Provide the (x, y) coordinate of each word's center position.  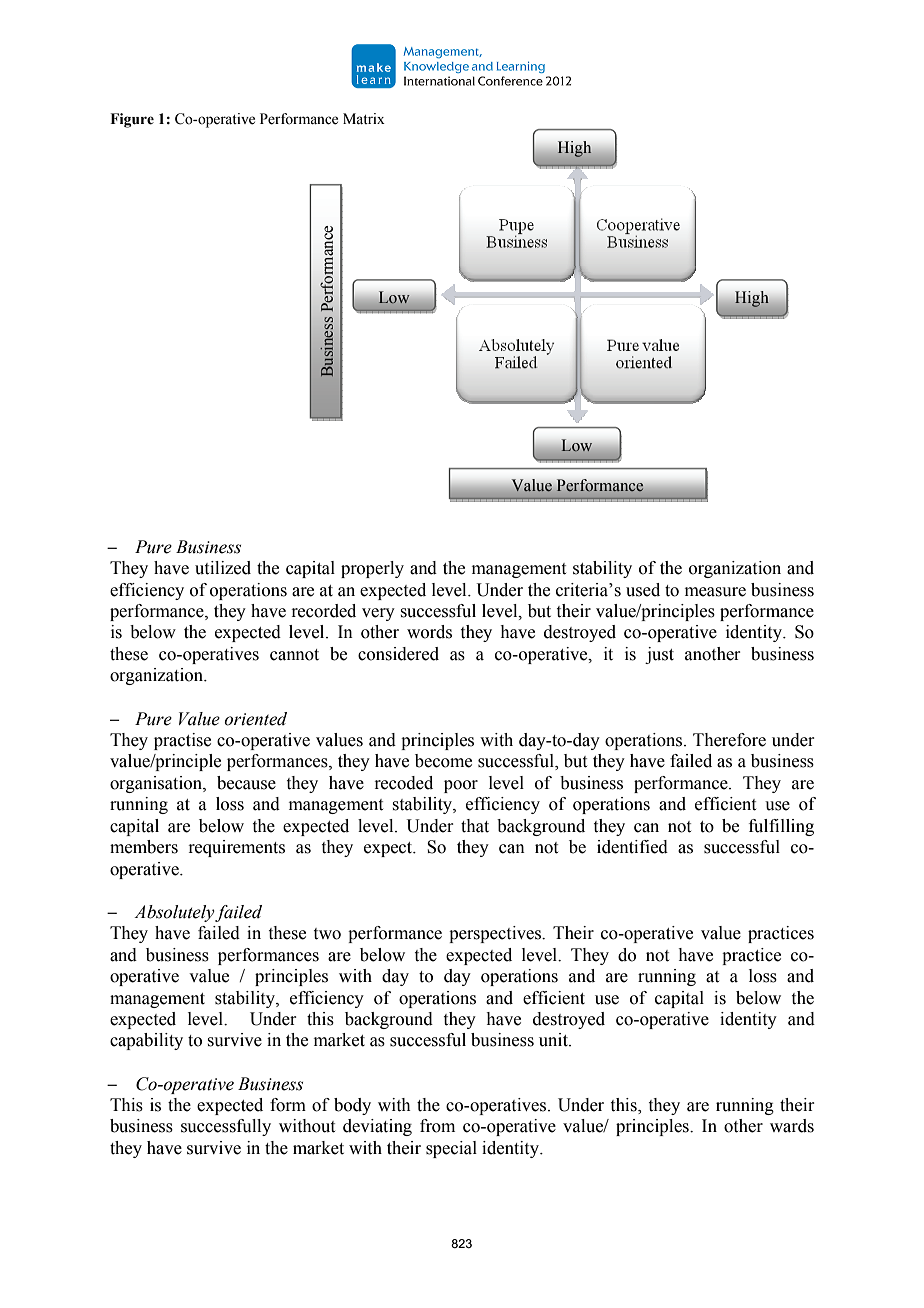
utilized (223, 568)
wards (792, 1126)
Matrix (364, 119)
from (437, 1126)
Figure (132, 120)
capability (146, 1041)
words (429, 632)
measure (715, 592)
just (659, 655)
